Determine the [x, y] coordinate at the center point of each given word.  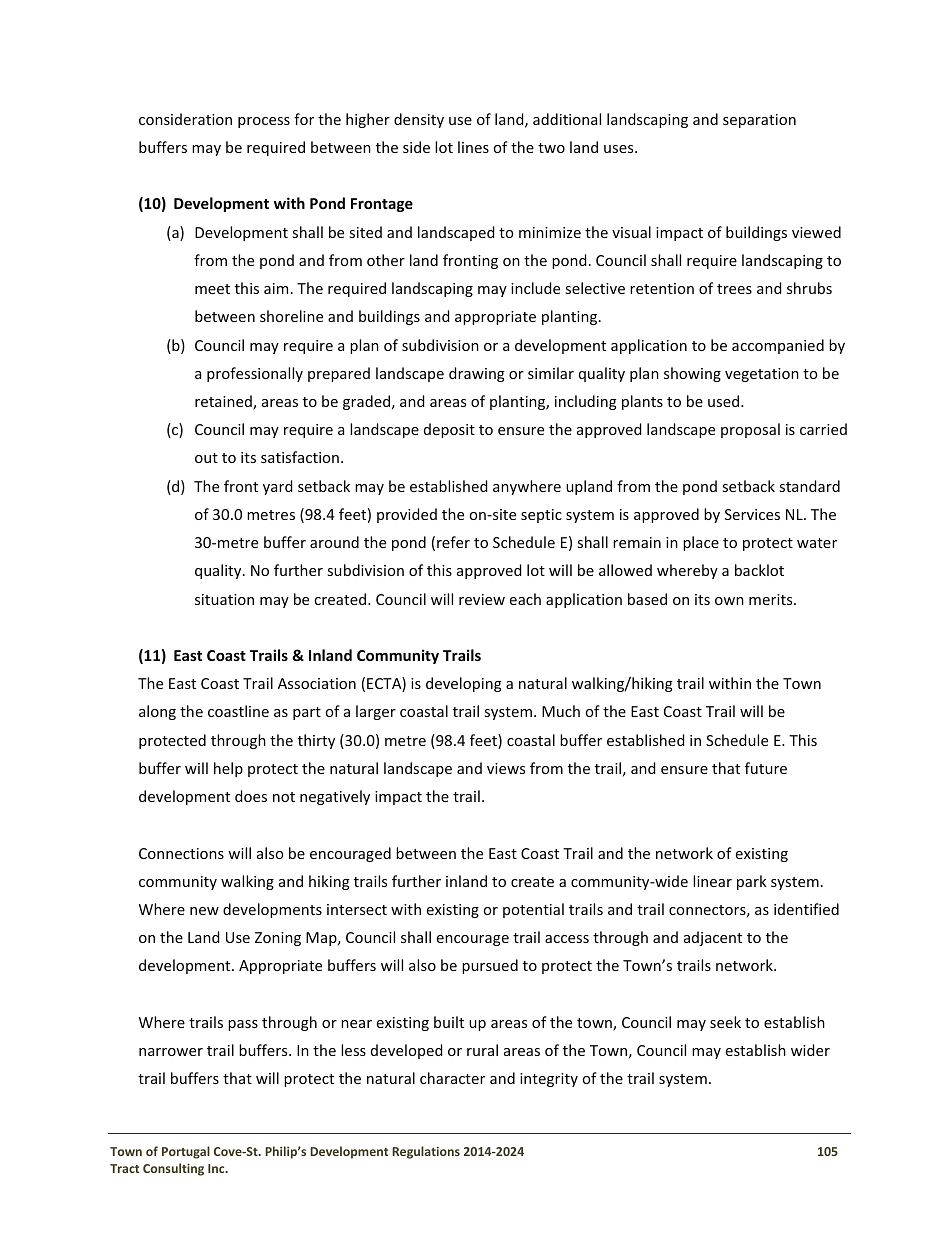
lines [473, 147]
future [766, 768]
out [206, 458]
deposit [449, 430]
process [264, 122]
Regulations [426, 1152]
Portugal [186, 1152]
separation [759, 121]
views [506, 768]
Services [752, 514]
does [251, 796]
